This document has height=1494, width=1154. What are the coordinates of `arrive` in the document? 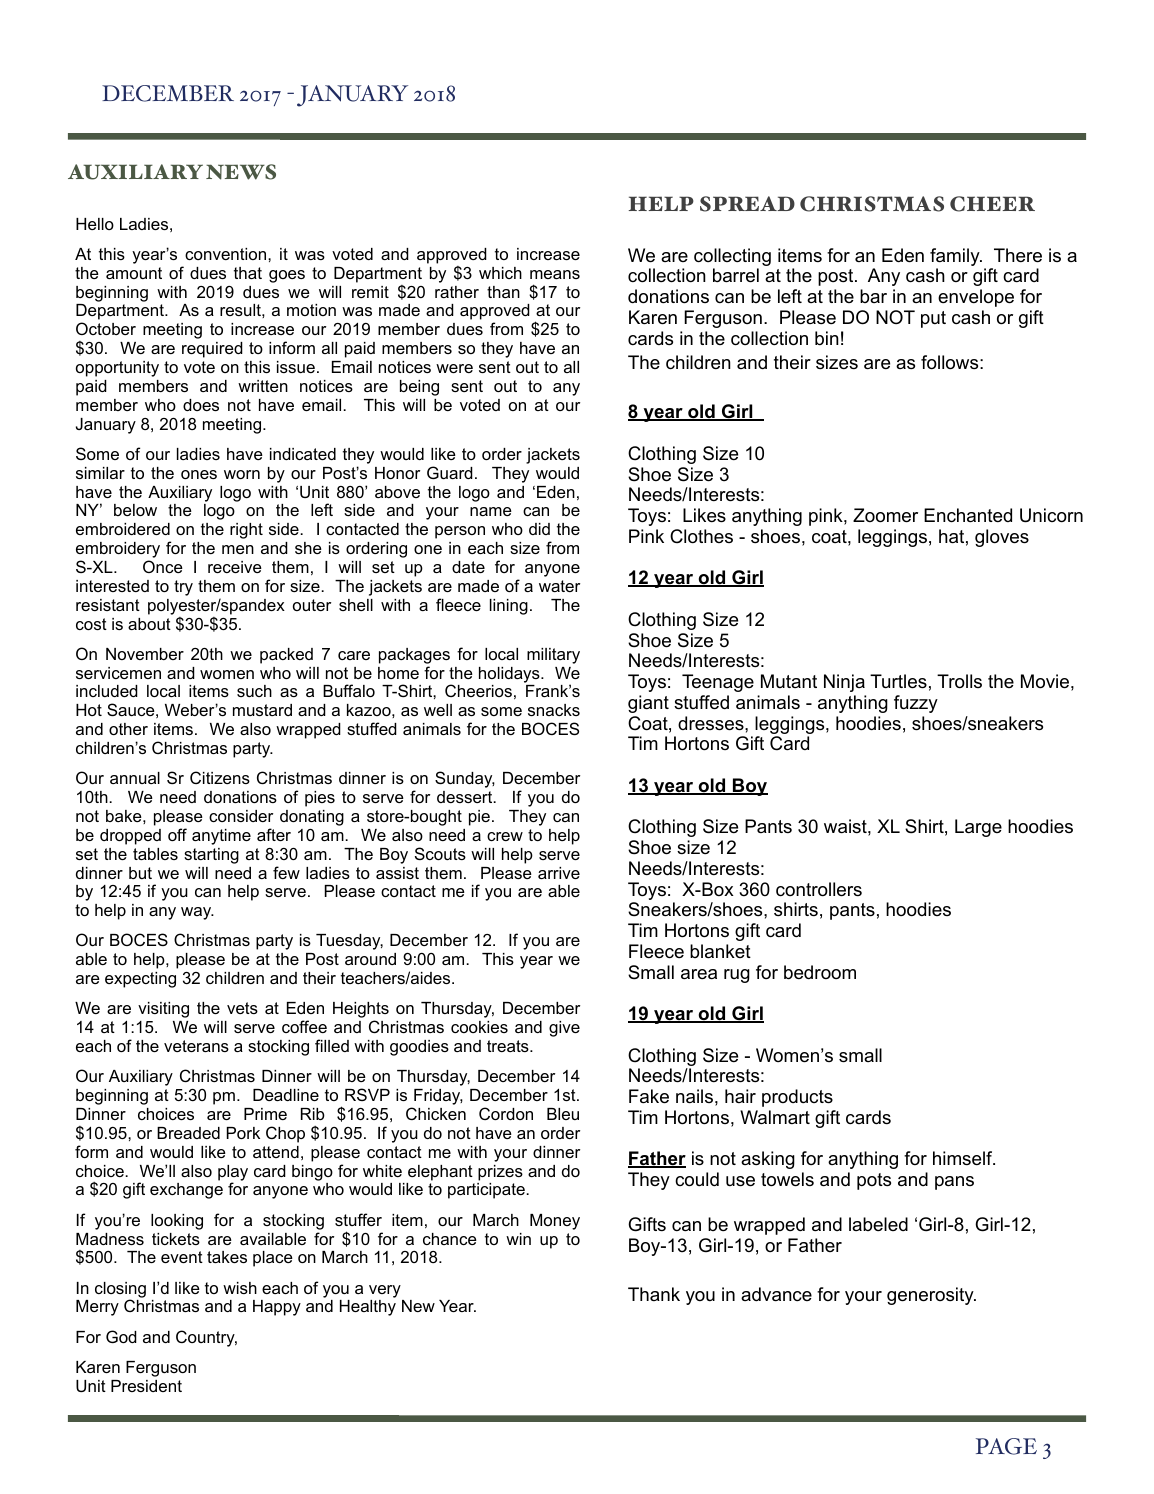 It's located at (559, 873).
